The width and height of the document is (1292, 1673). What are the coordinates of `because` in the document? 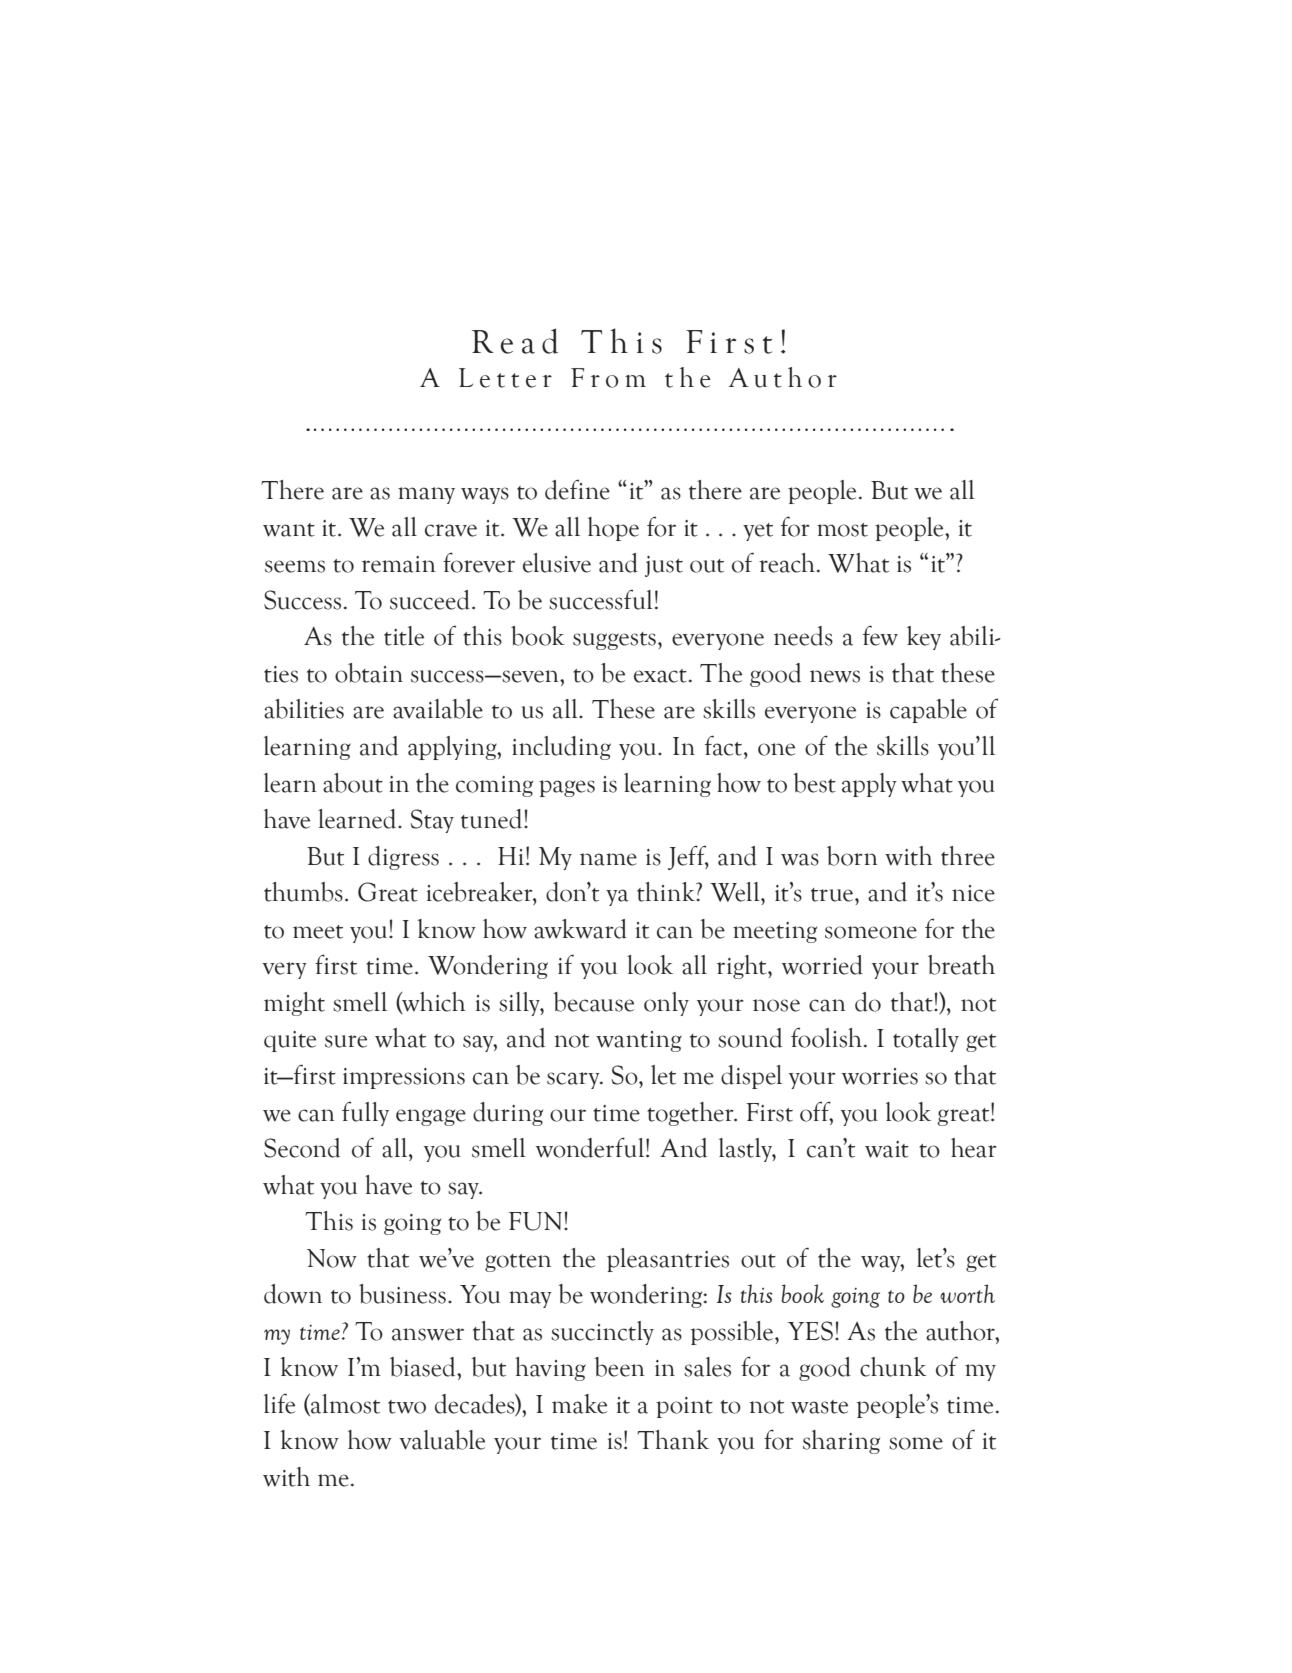 It's located at (593, 1002).
